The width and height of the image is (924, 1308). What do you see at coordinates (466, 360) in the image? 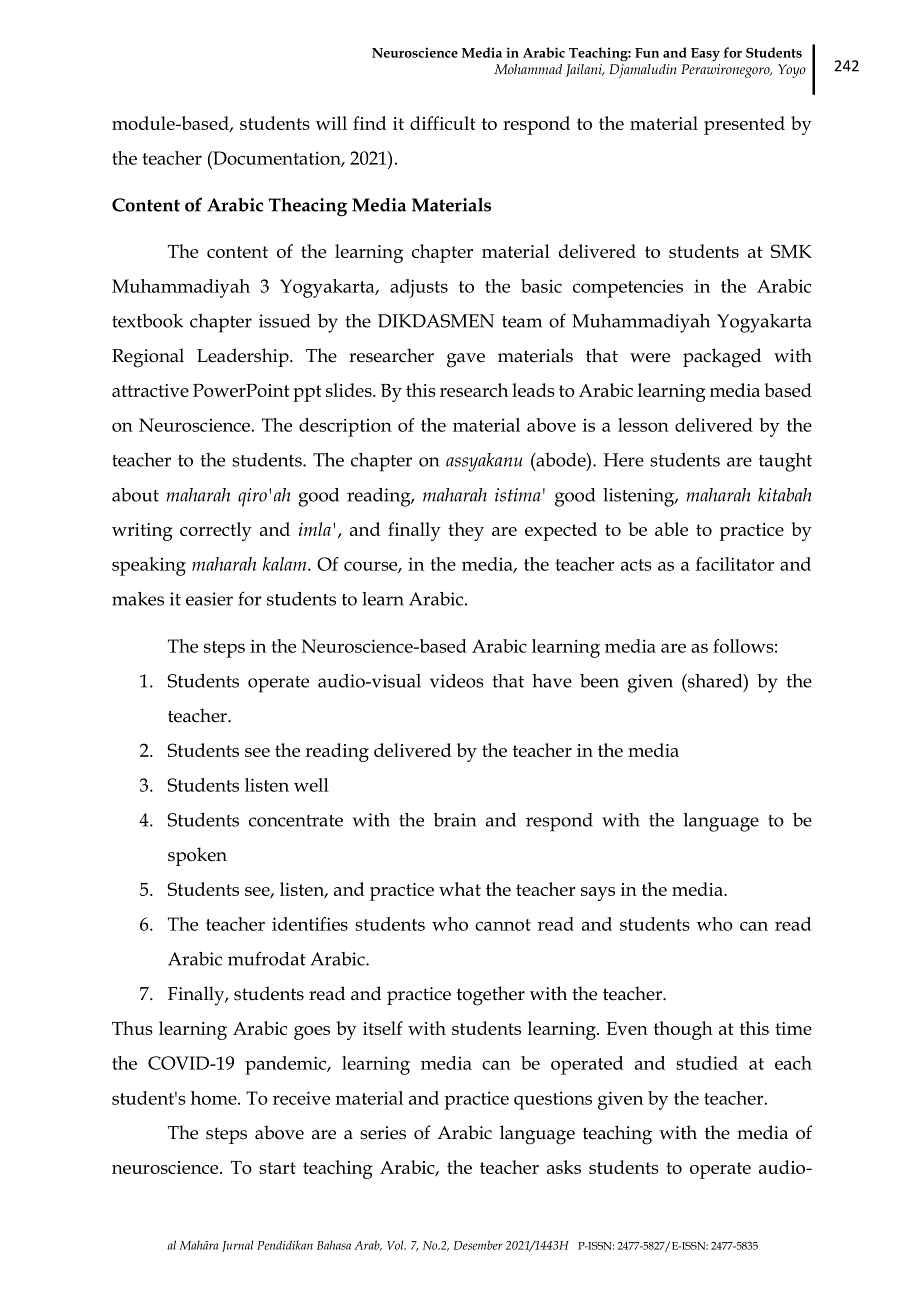
I see `gave` at bounding box center [466, 360].
